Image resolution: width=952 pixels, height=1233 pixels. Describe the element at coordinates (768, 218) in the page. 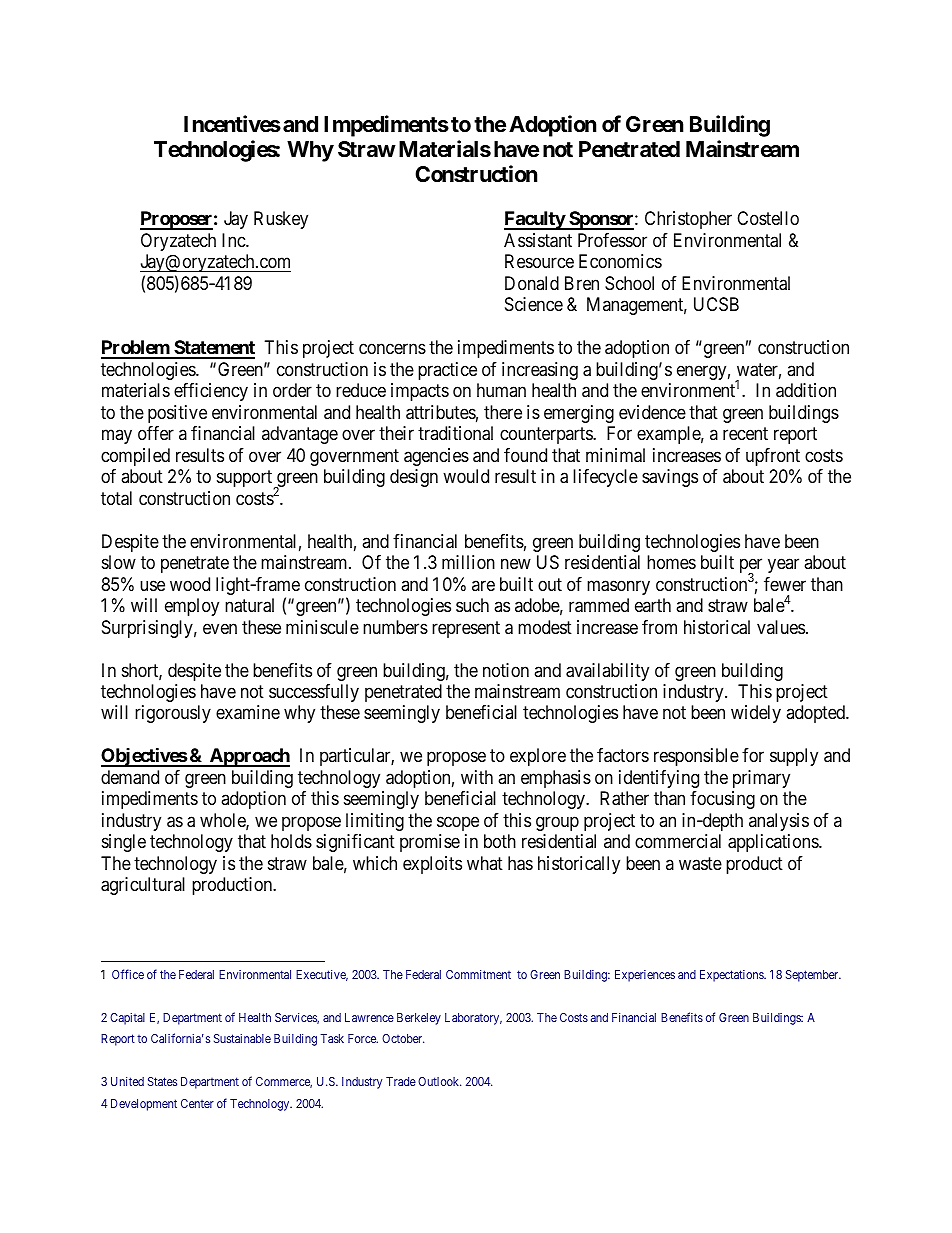

I see `Costello` at that location.
